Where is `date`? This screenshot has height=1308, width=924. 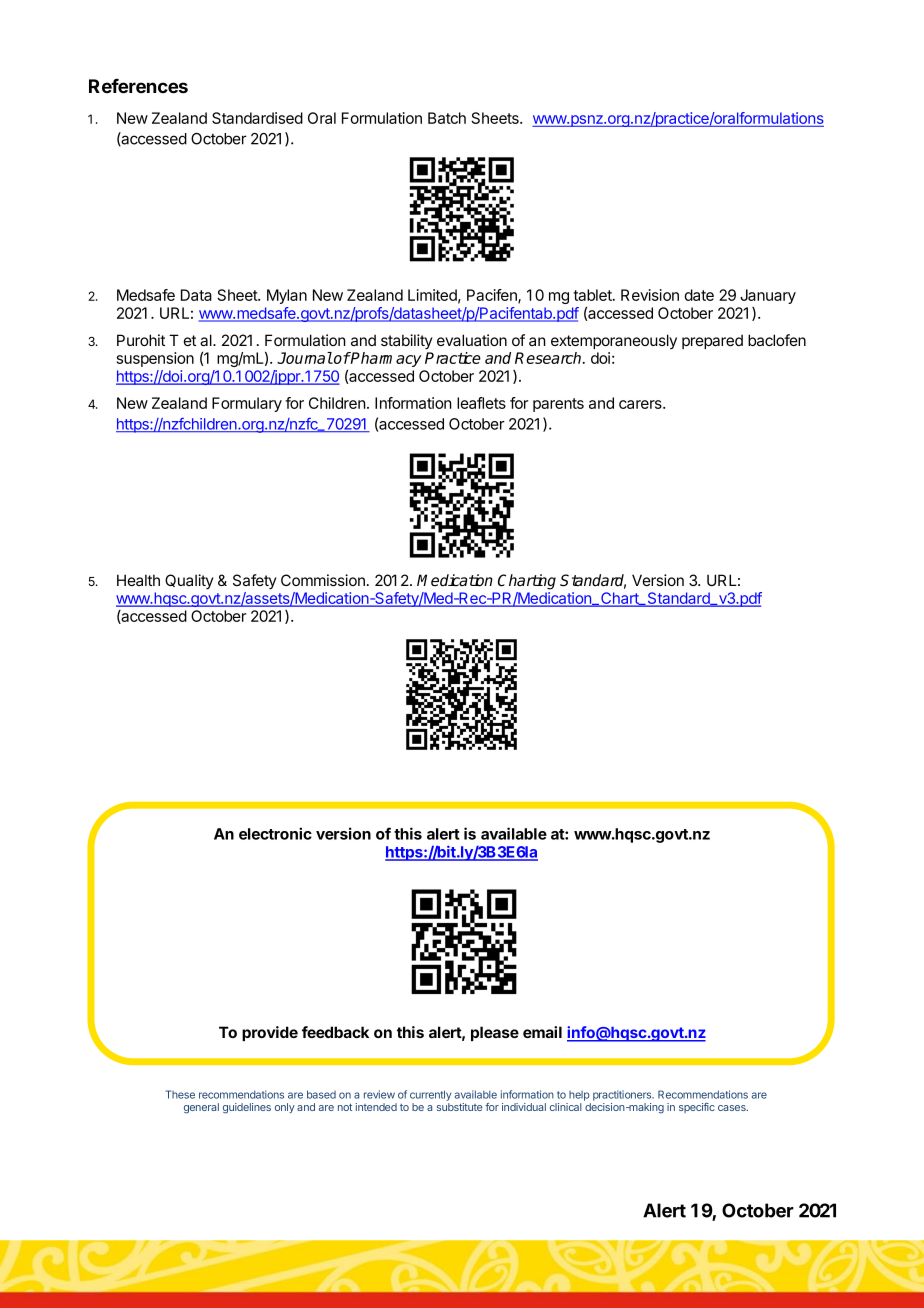 date is located at coordinates (699, 295).
